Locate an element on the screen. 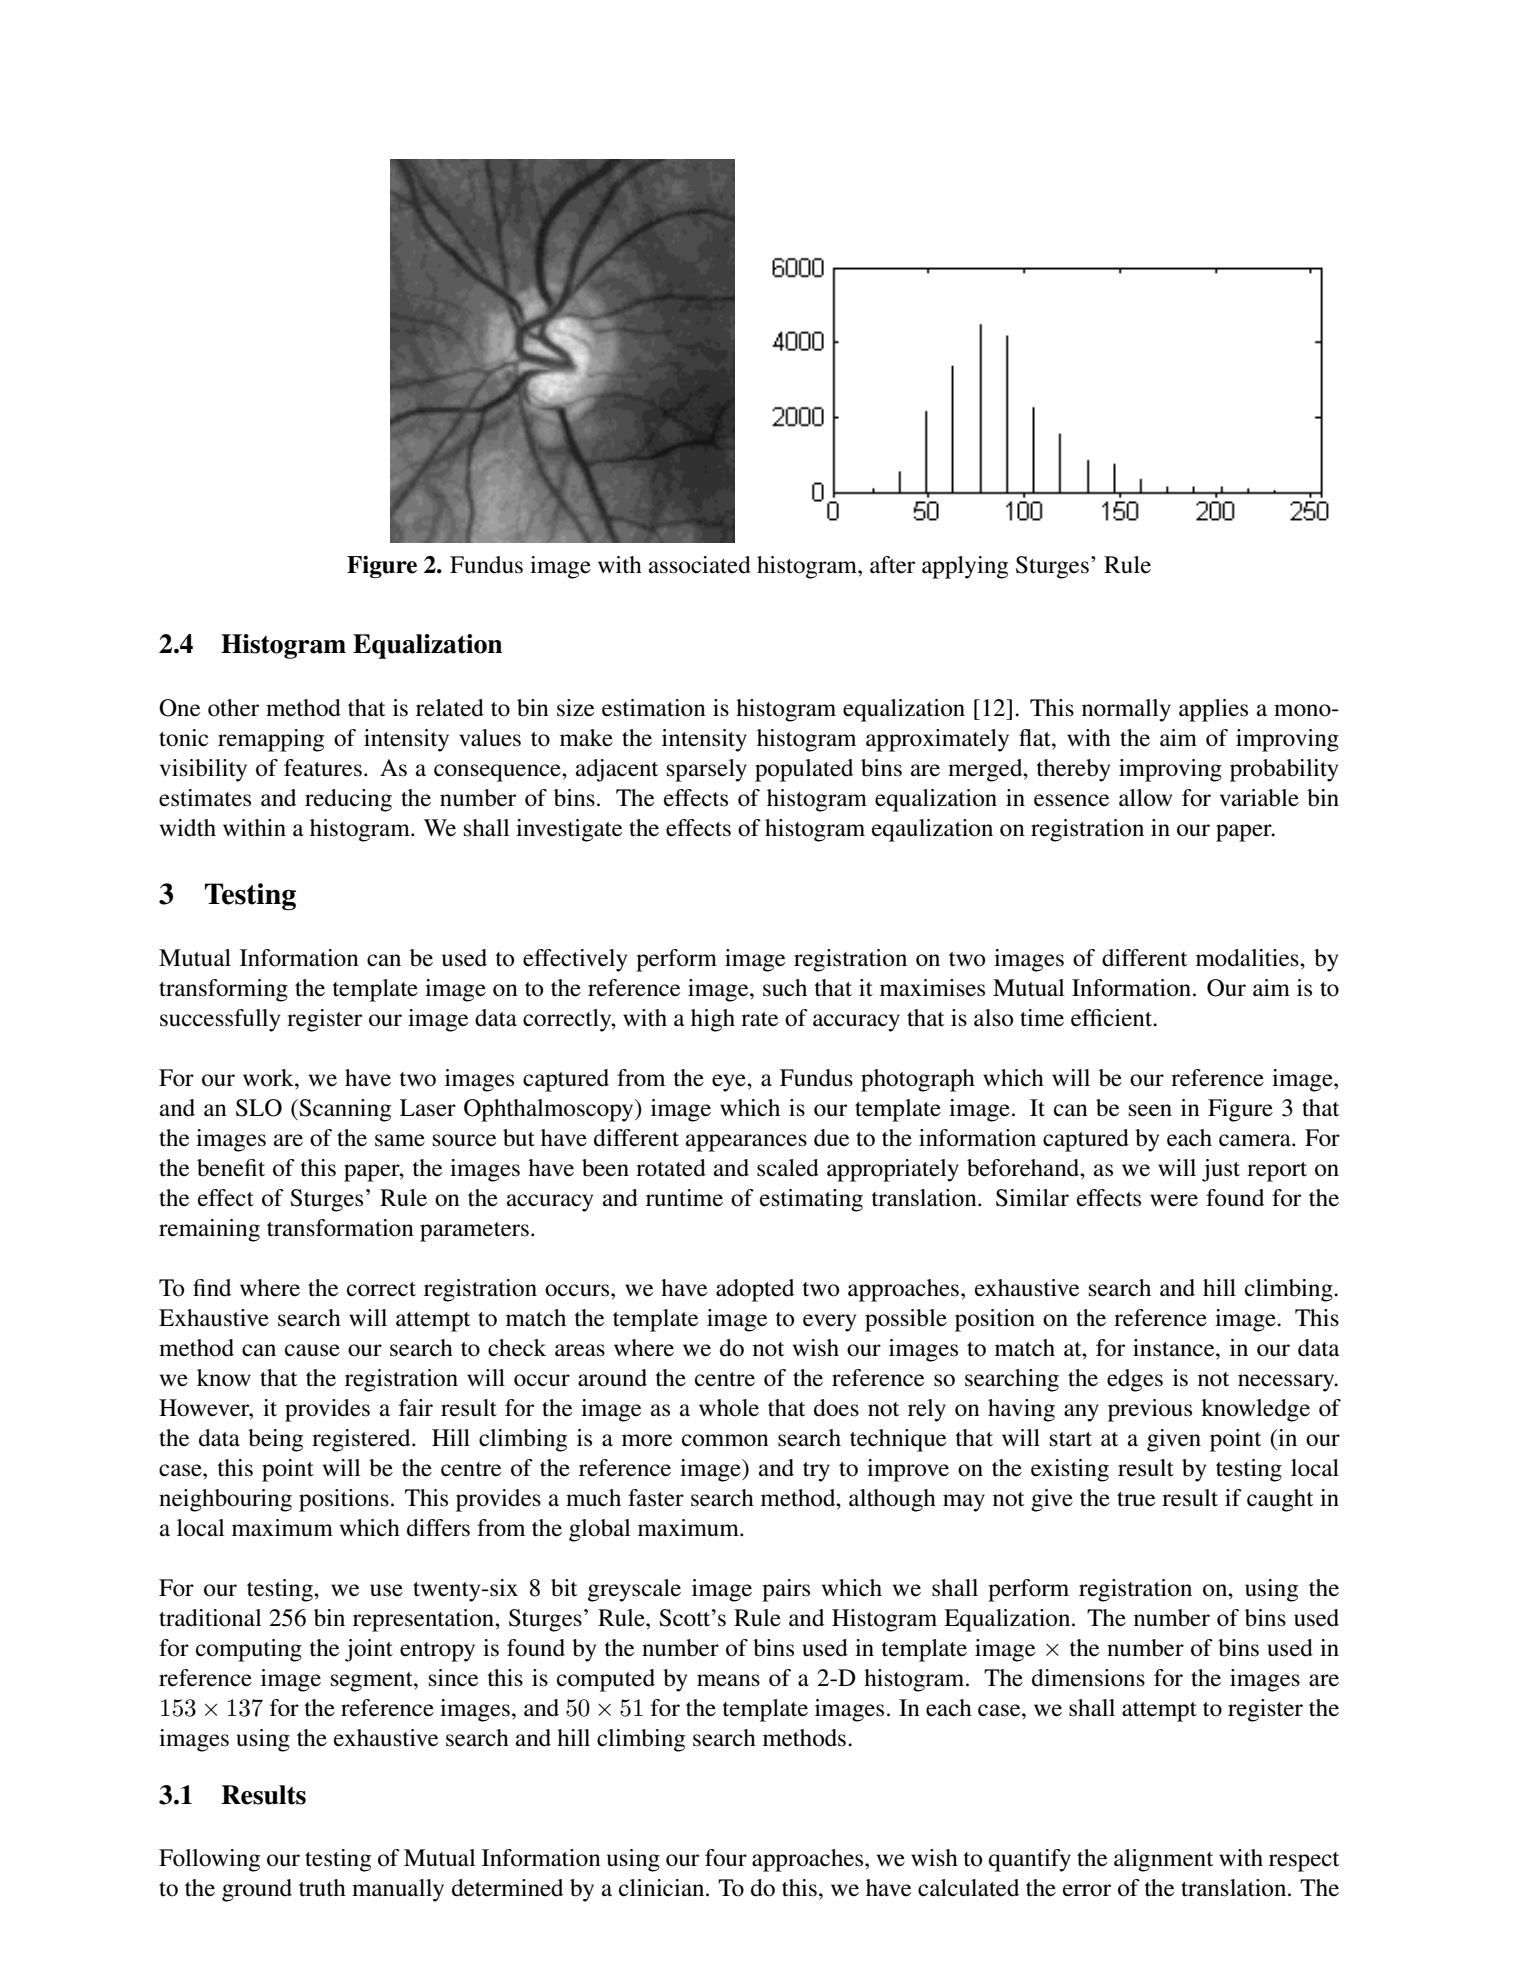 This screenshot has height=1986, width=1535. normally is located at coordinates (1126, 710).
